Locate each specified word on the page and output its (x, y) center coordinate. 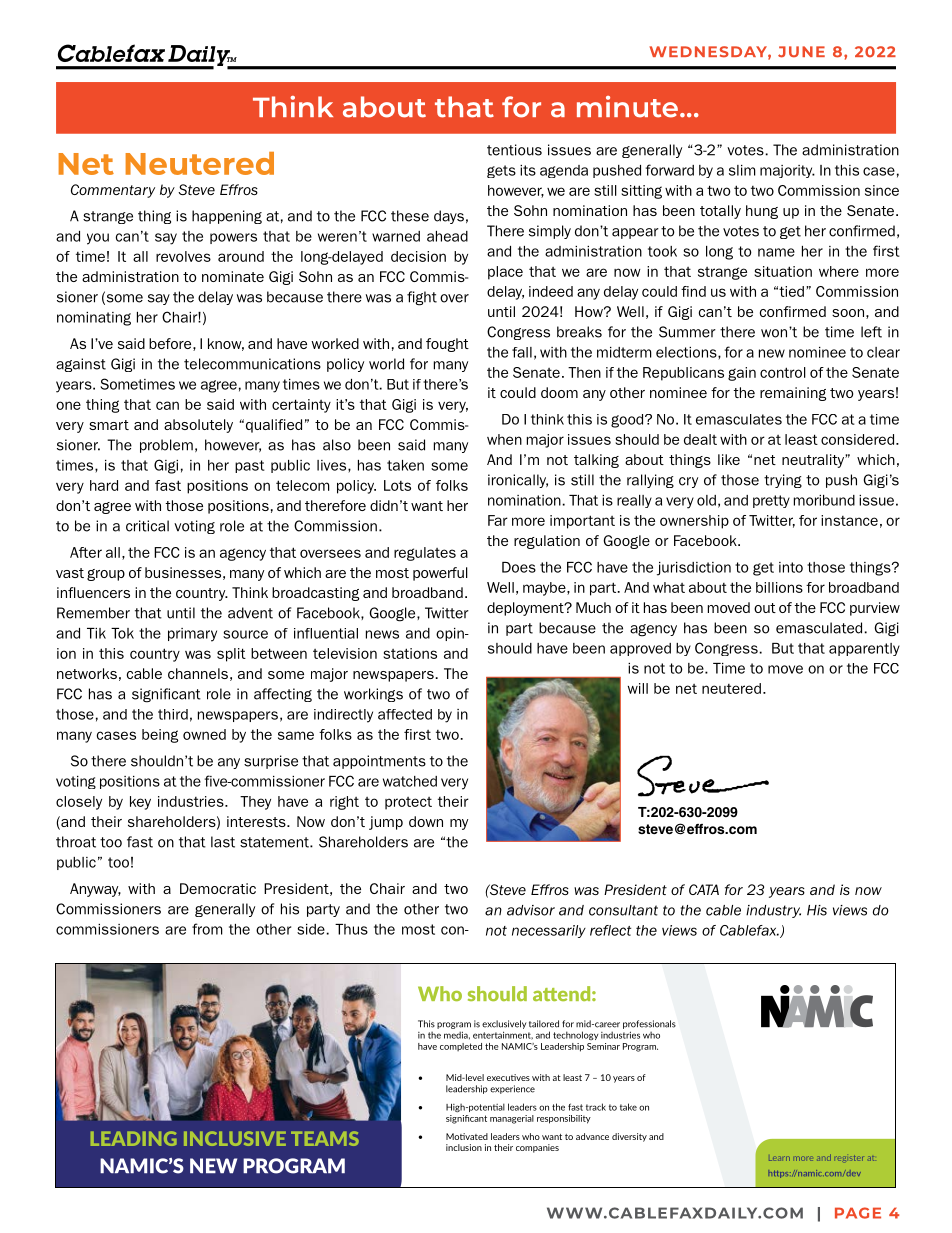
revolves (183, 256)
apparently (864, 649)
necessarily (549, 931)
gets (501, 171)
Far (498, 520)
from (207, 929)
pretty (771, 501)
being (160, 736)
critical (147, 526)
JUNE (801, 52)
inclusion (464, 1147)
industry (773, 911)
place (505, 273)
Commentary (113, 191)
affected (405, 714)
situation (783, 271)
